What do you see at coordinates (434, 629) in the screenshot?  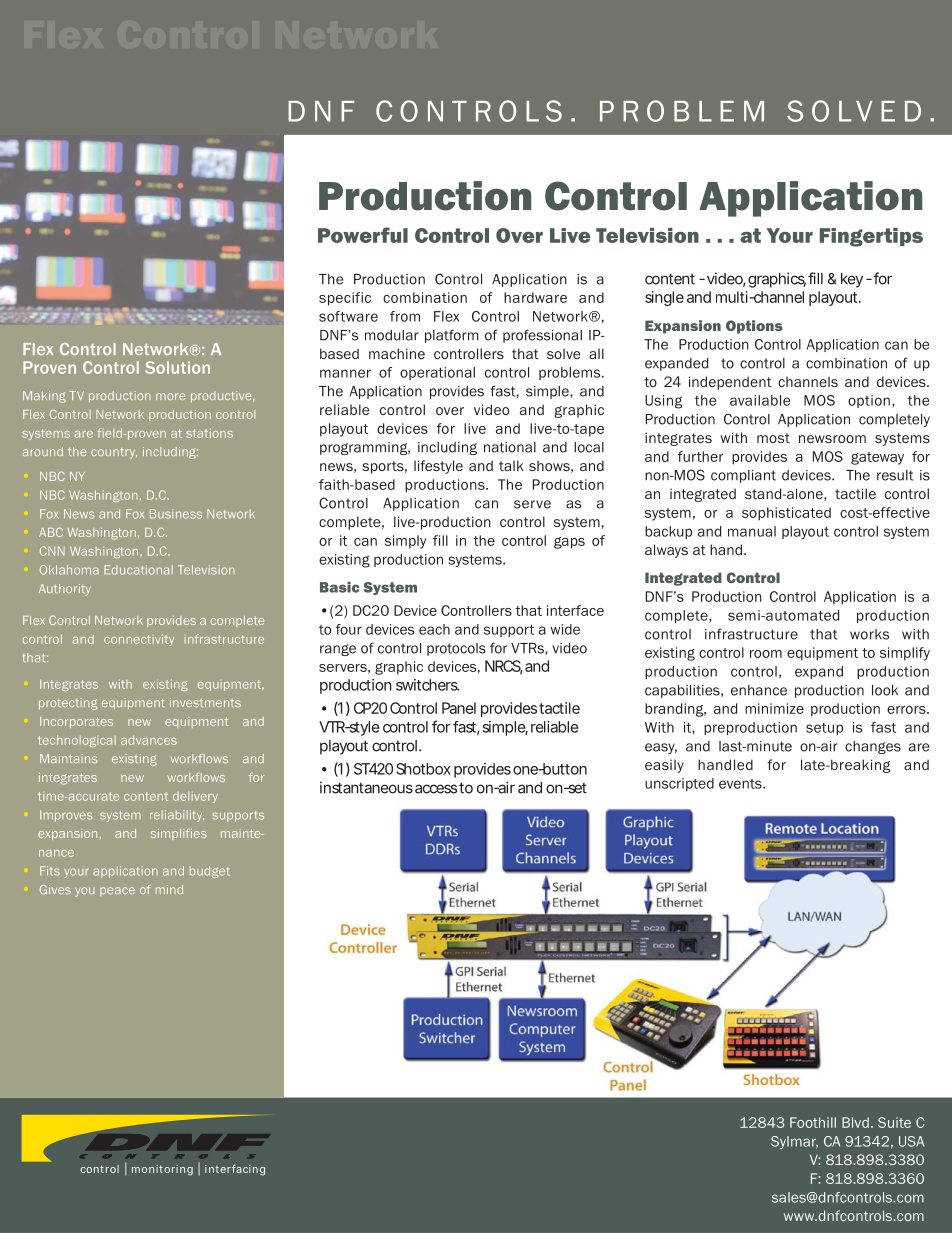 I see `each` at bounding box center [434, 629].
